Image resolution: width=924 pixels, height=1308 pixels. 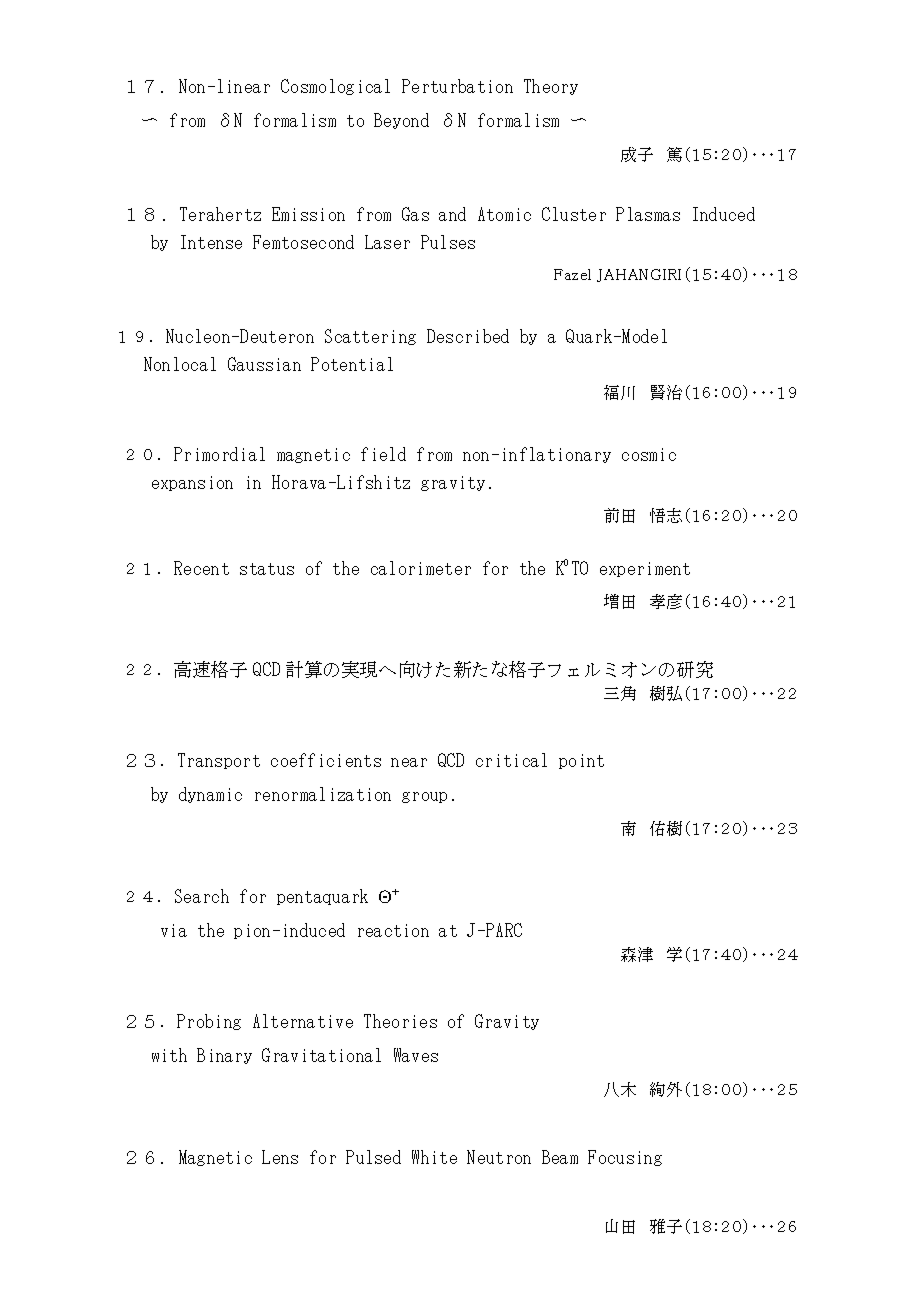 What do you see at coordinates (434, 1157) in the screenshot?
I see `White` at bounding box center [434, 1157].
